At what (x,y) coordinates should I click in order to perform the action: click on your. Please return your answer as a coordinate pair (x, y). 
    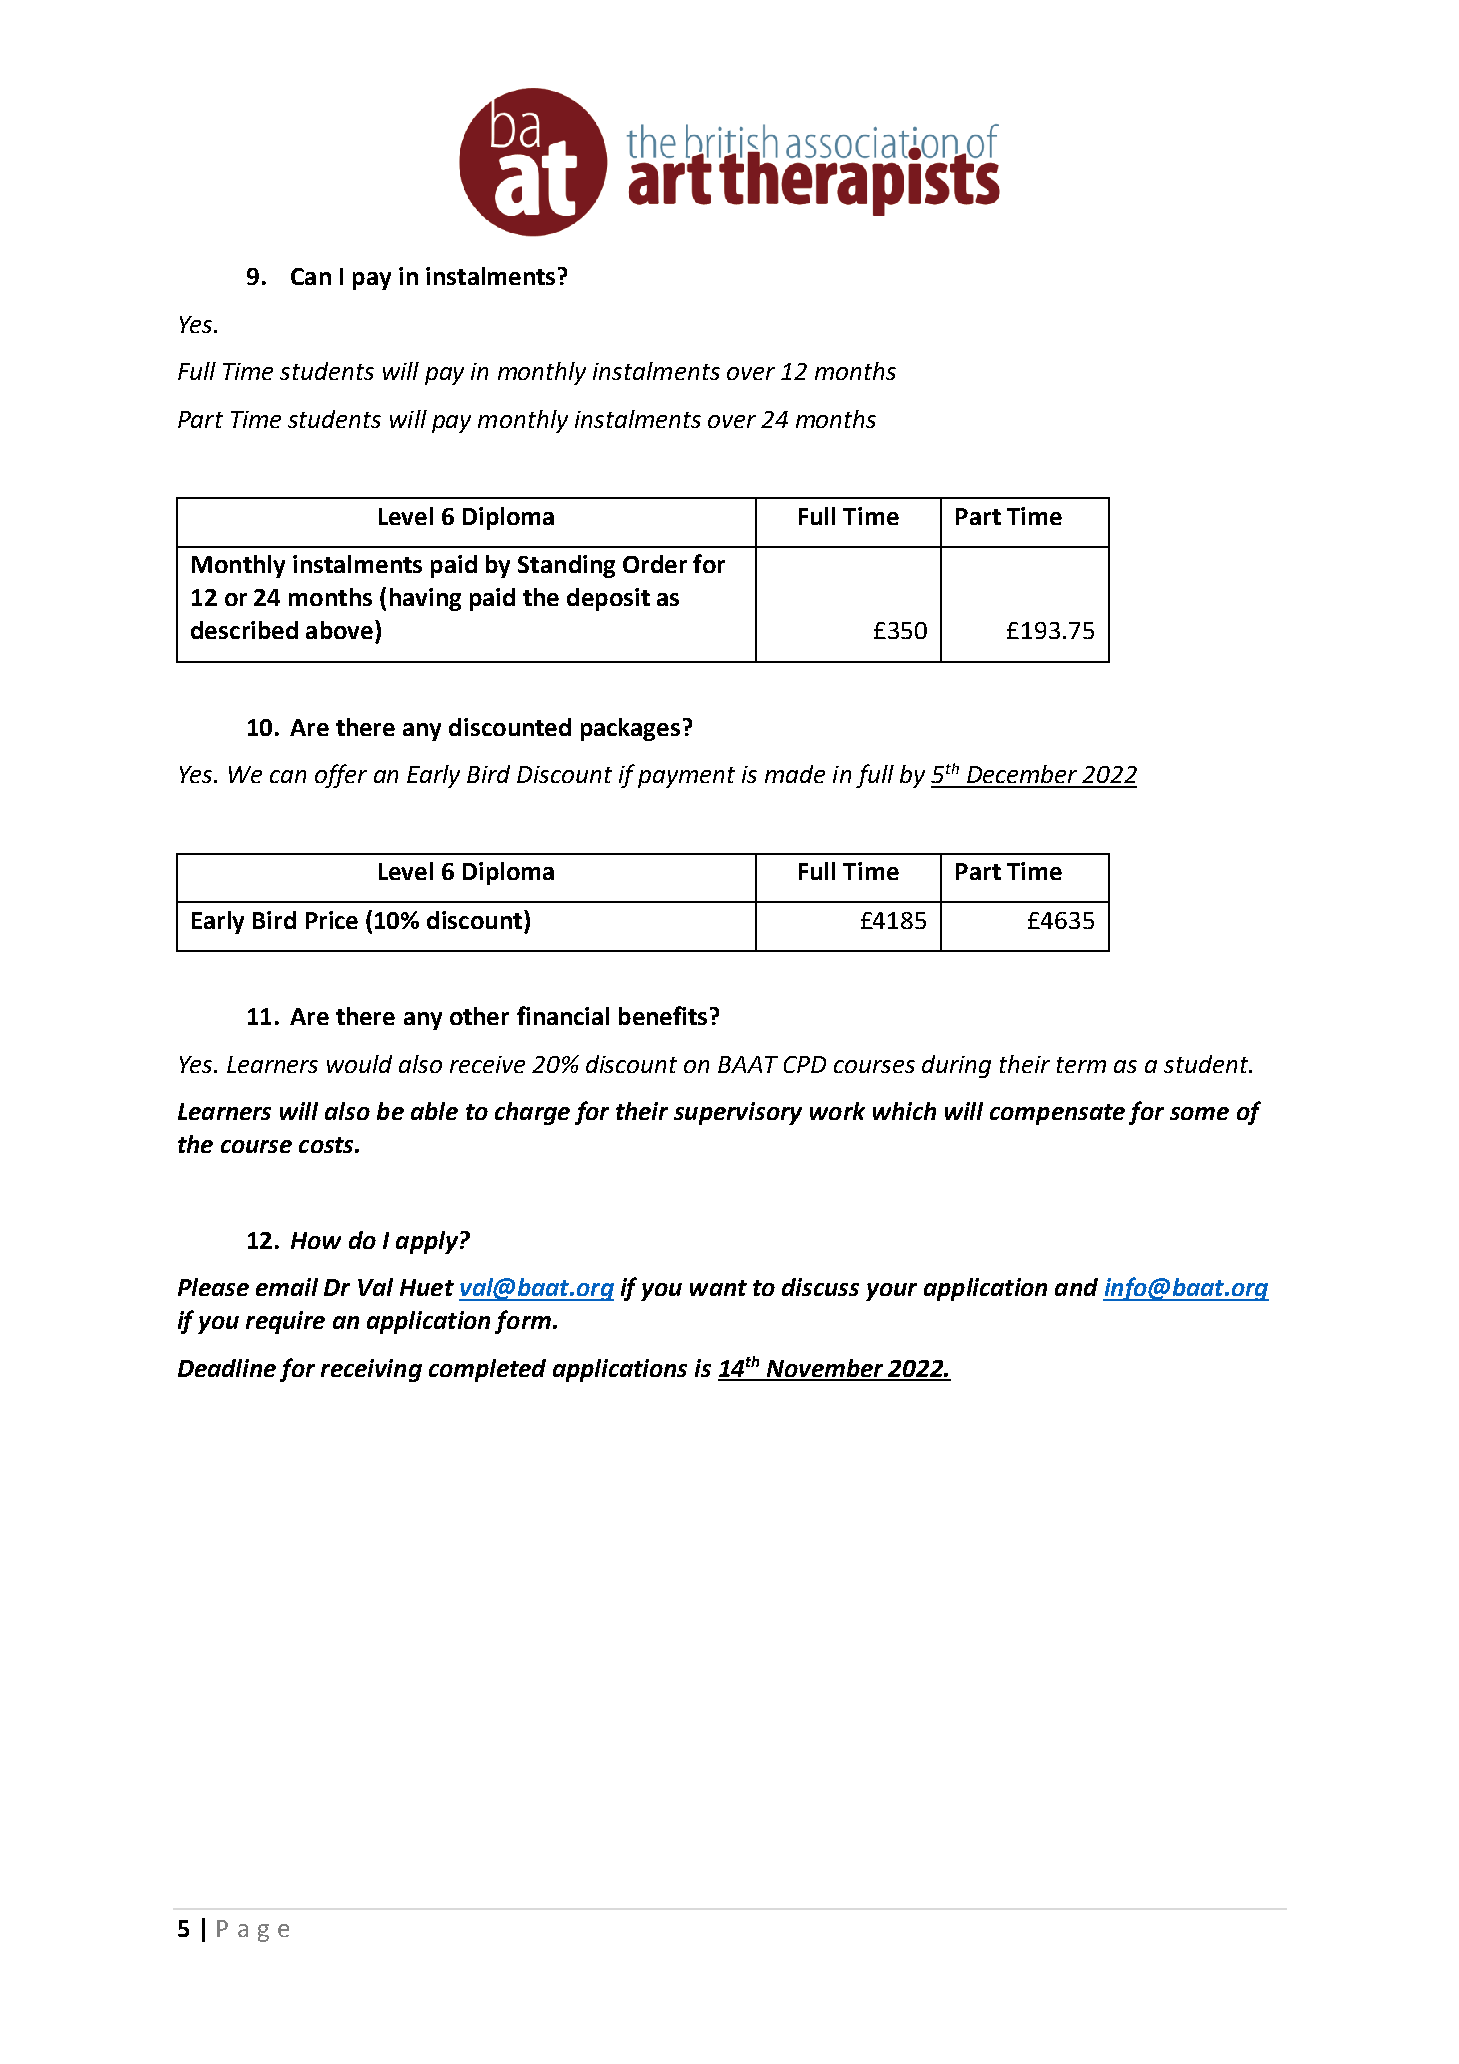
    Looking at the image, I should click on (891, 1292).
